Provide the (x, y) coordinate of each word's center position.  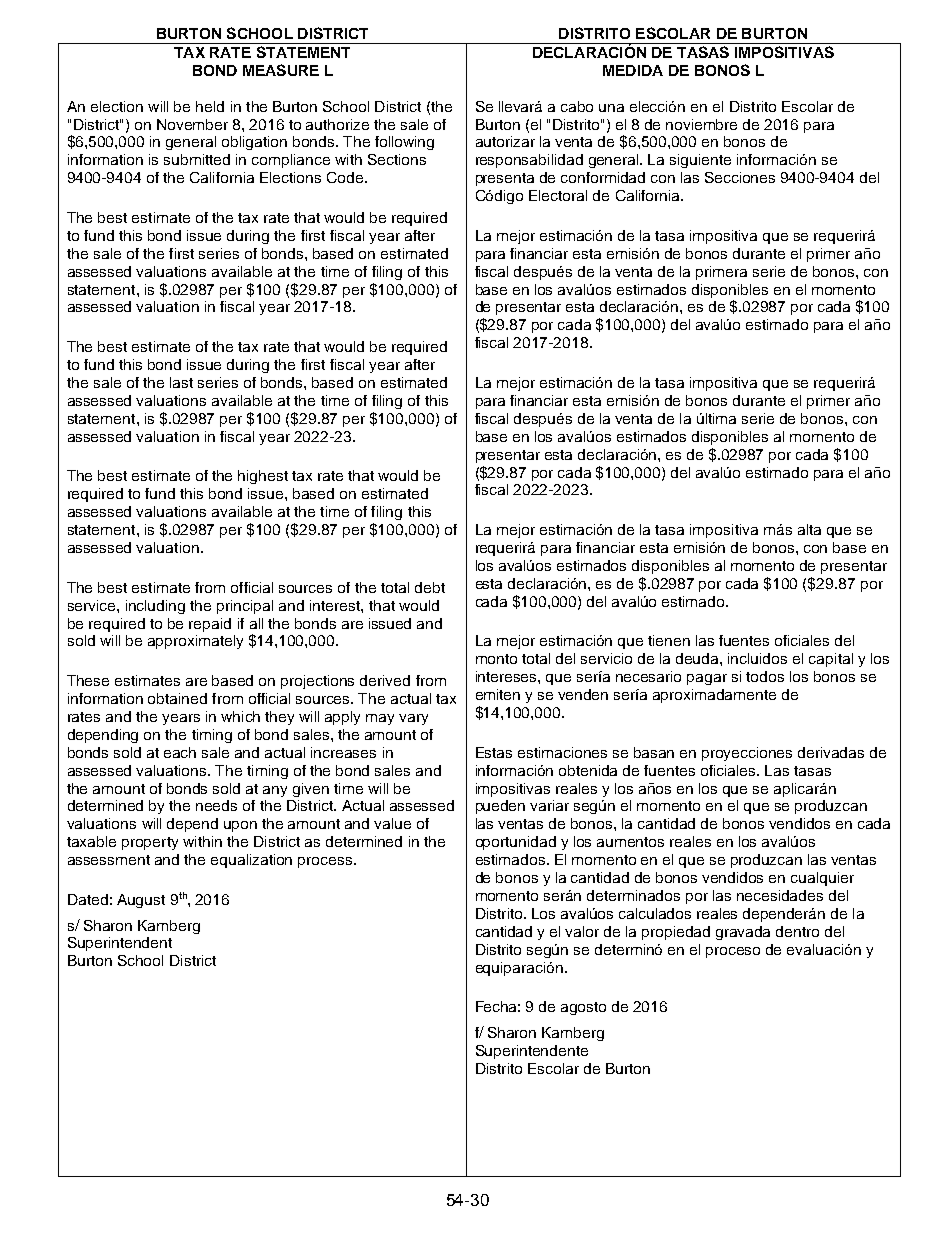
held (210, 106)
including (155, 607)
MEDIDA (633, 70)
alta (809, 529)
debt (430, 587)
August (141, 901)
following (404, 143)
